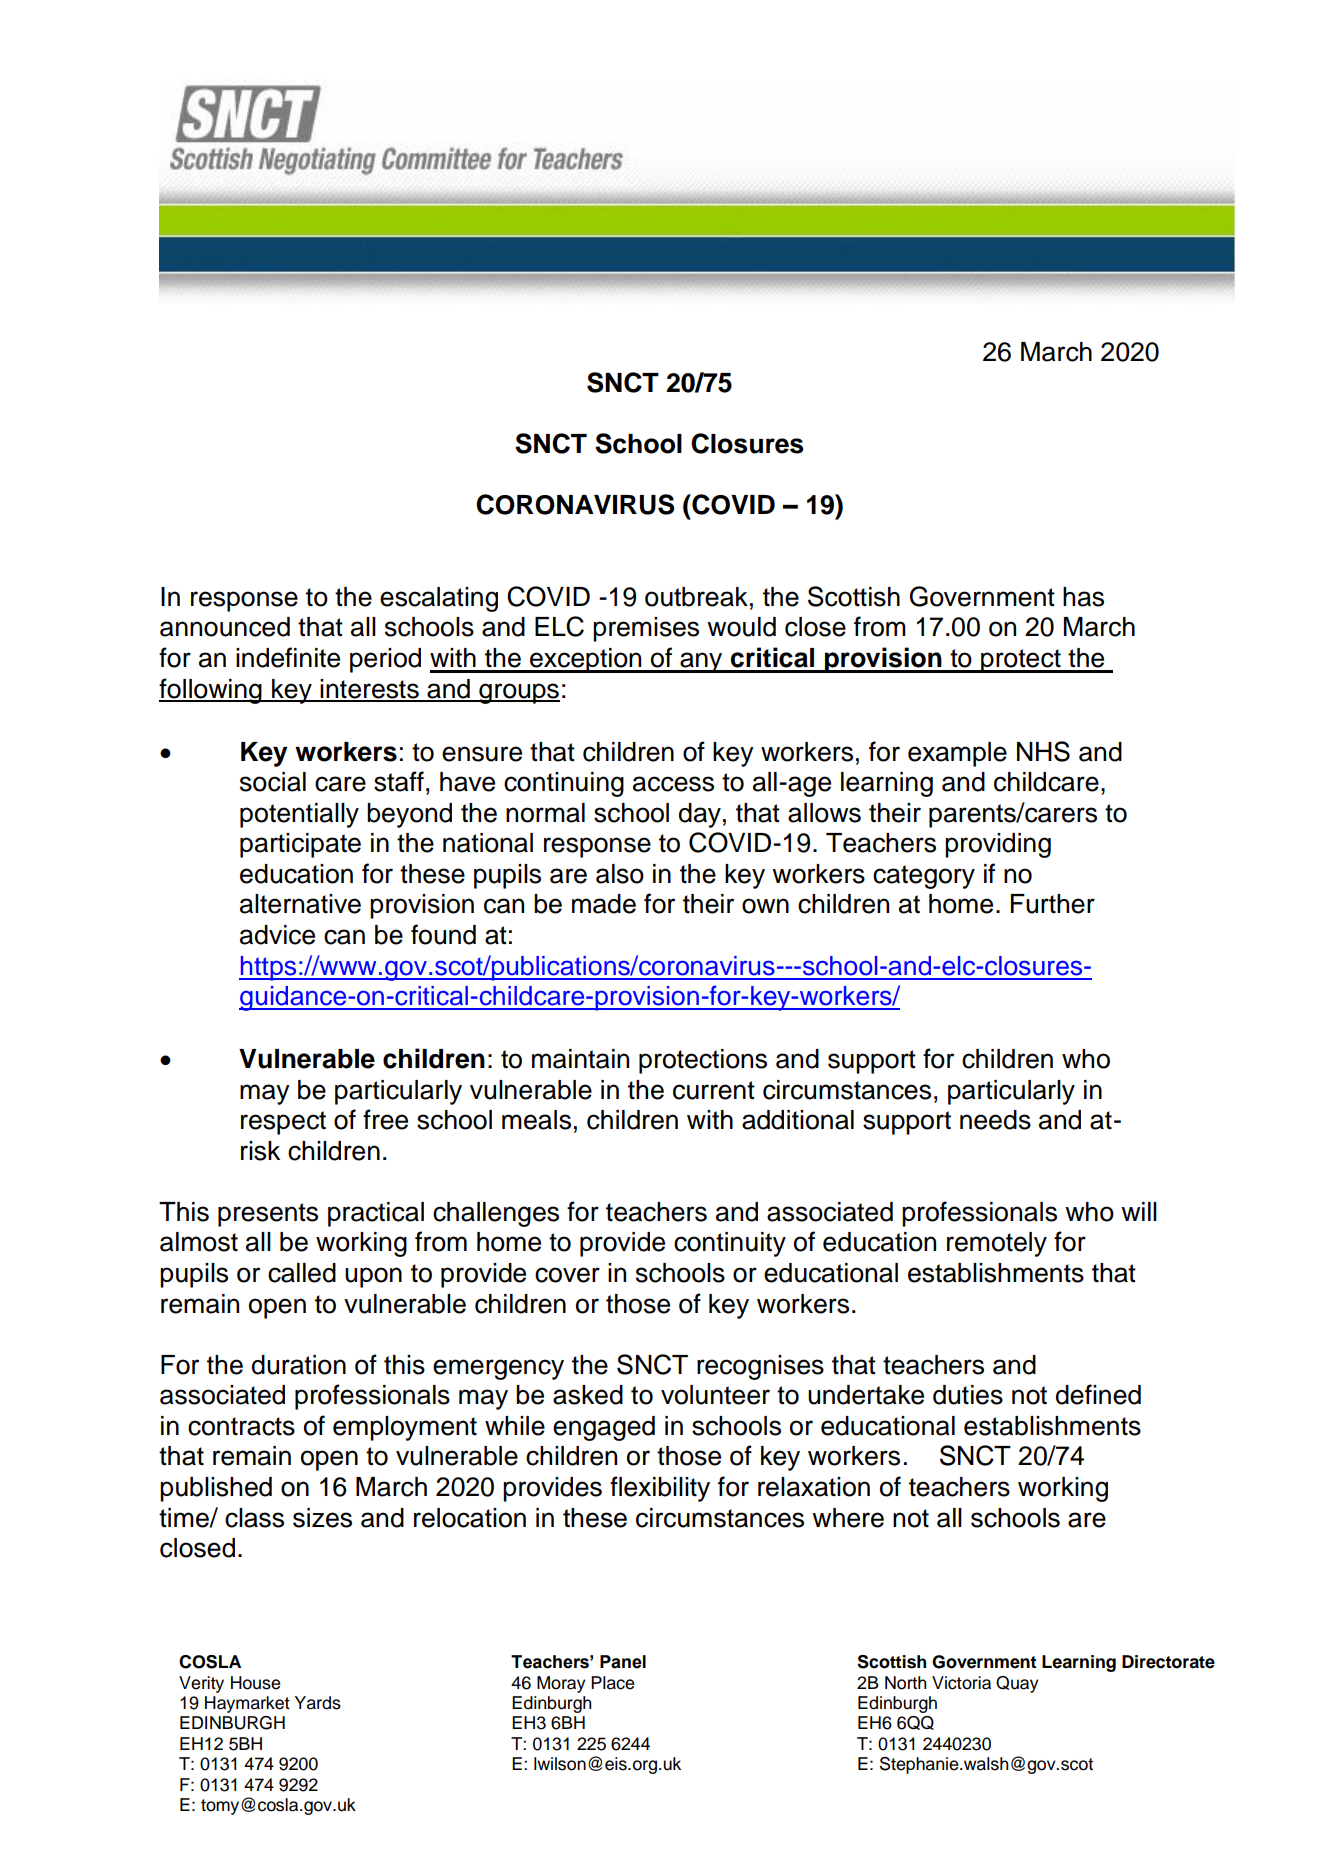 This page has height=1865, width=1319. I want to click on Yards, so click(317, 1703).
